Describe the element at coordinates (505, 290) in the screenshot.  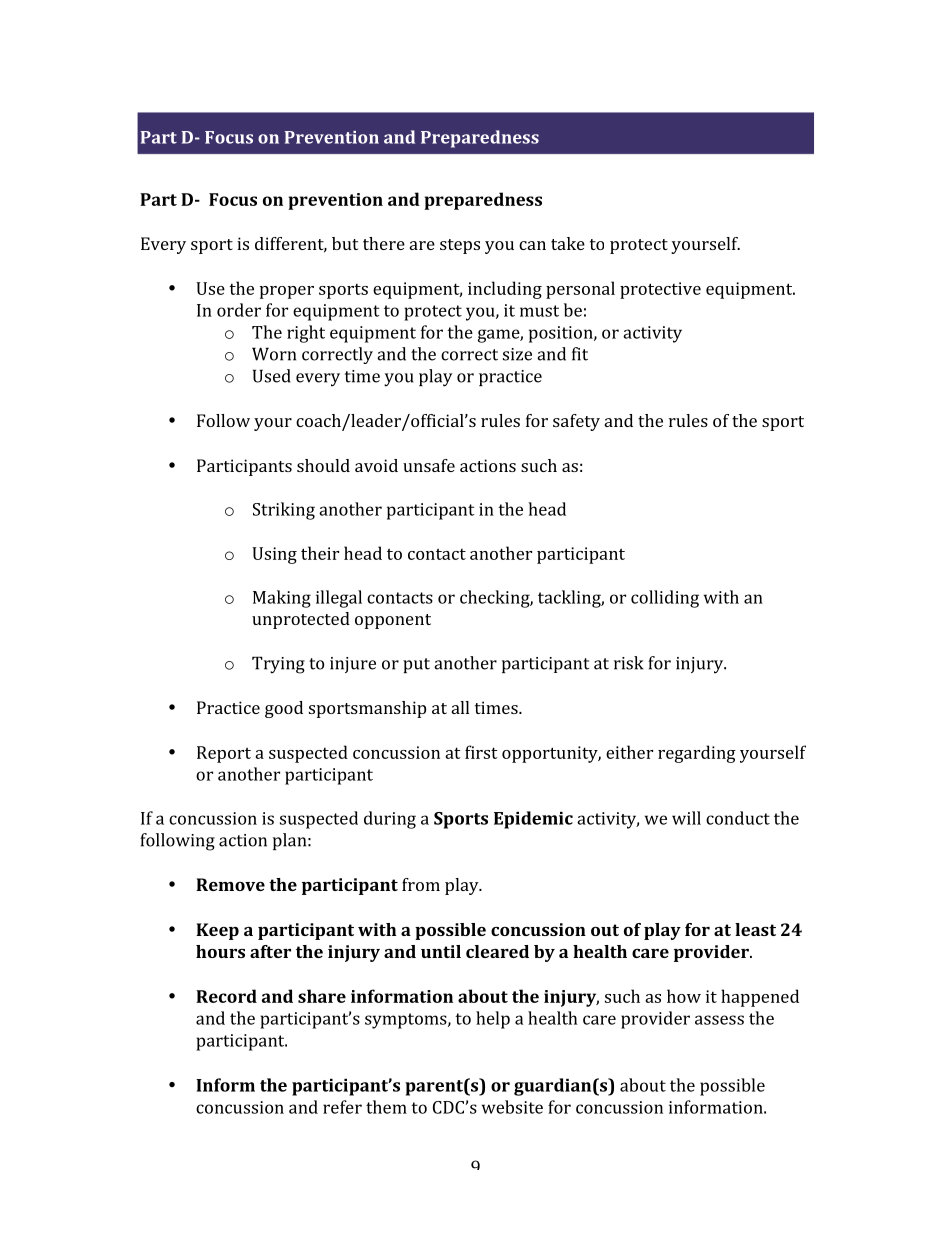
I see `including` at that location.
